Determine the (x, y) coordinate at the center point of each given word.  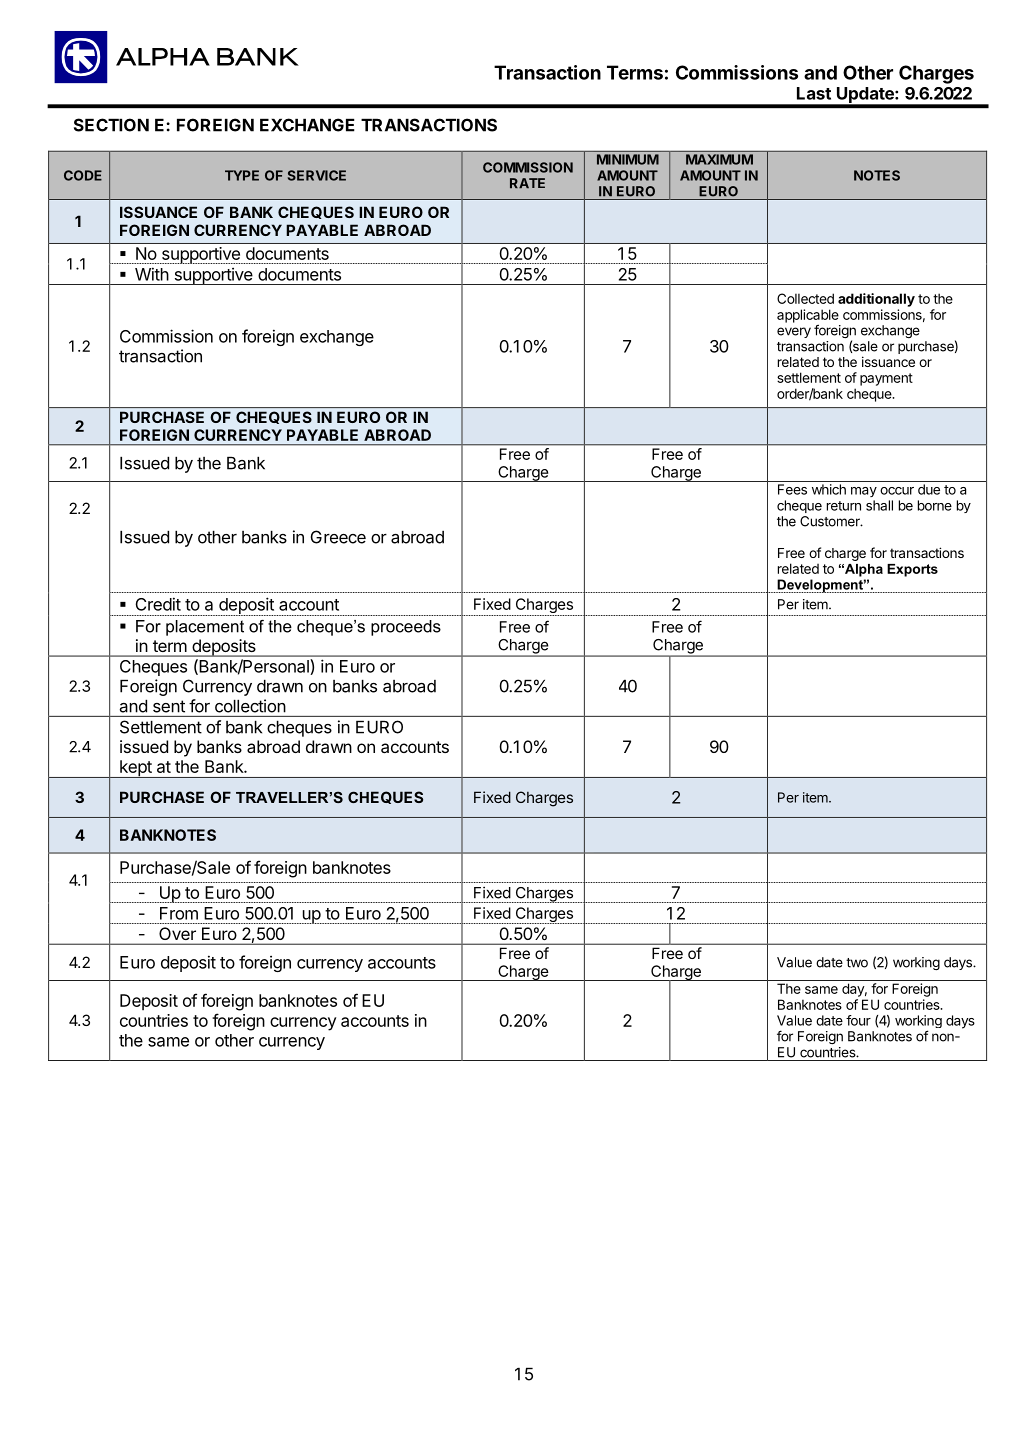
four (858, 1020)
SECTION (111, 125)
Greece (338, 537)
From (179, 913)
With (152, 274)
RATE (527, 183)
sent (169, 706)
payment (886, 379)
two (857, 963)
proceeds (406, 628)
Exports (912, 570)
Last (814, 93)
